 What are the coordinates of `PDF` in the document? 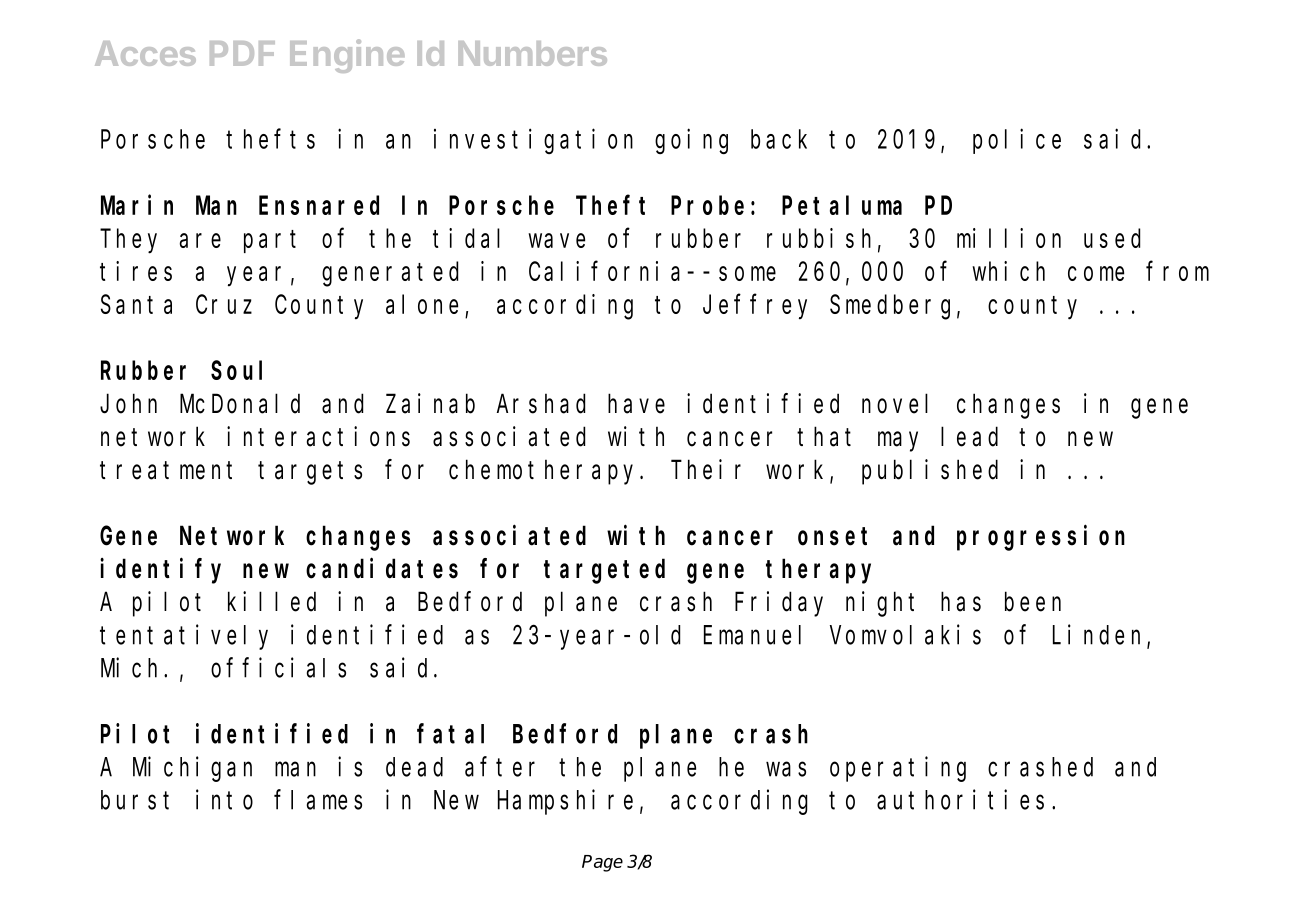 It's located at (242, 53).
